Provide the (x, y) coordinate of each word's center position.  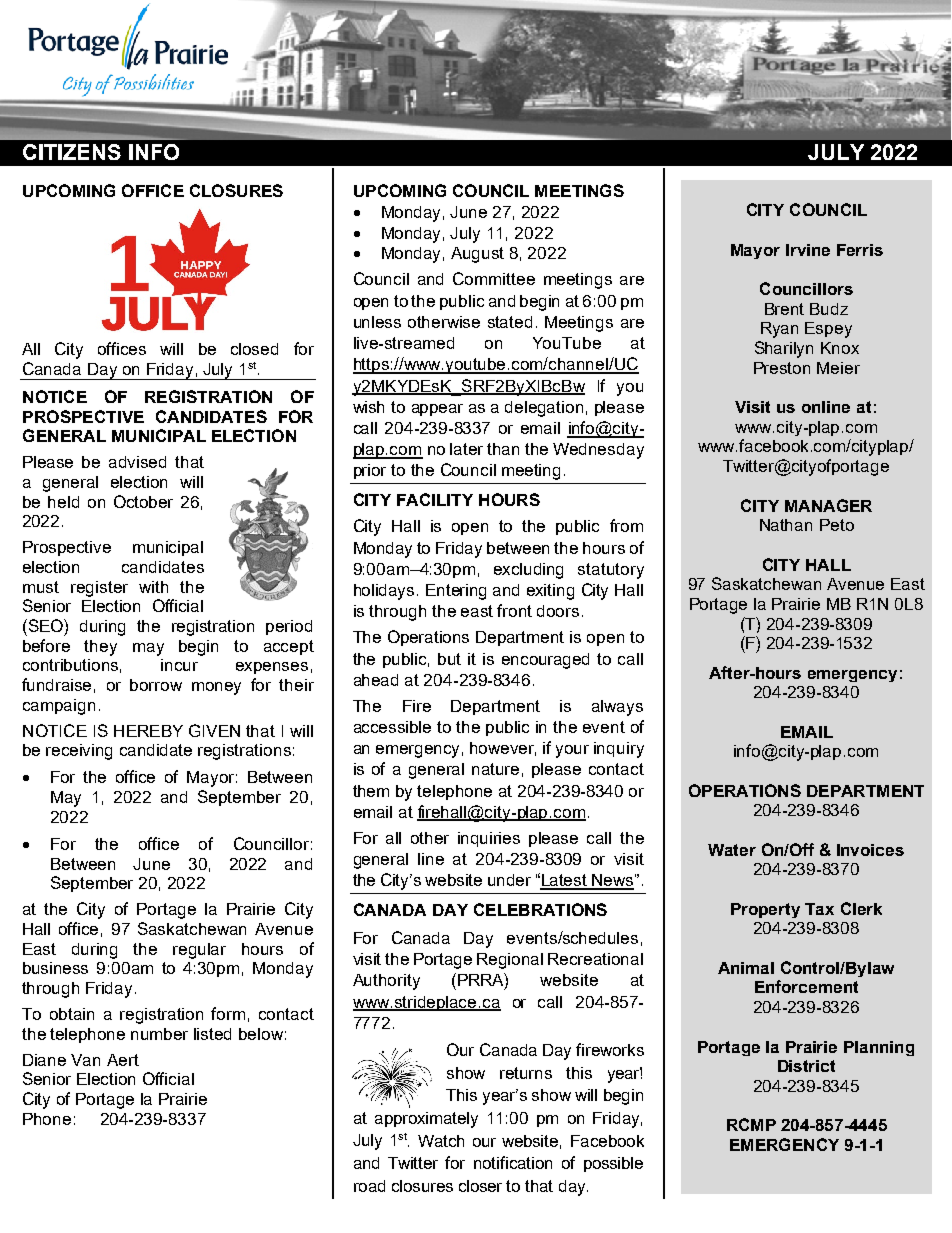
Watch (441, 1141)
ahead (376, 680)
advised (137, 462)
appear (437, 410)
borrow (156, 685)
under (509, 880)
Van (85, 1060)
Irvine (808, 250)
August (477, 255)
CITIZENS (72, 152)
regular (199, 951)
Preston (782, 368)
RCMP (751, 1124)
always (617, 708)
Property (765, 910)
